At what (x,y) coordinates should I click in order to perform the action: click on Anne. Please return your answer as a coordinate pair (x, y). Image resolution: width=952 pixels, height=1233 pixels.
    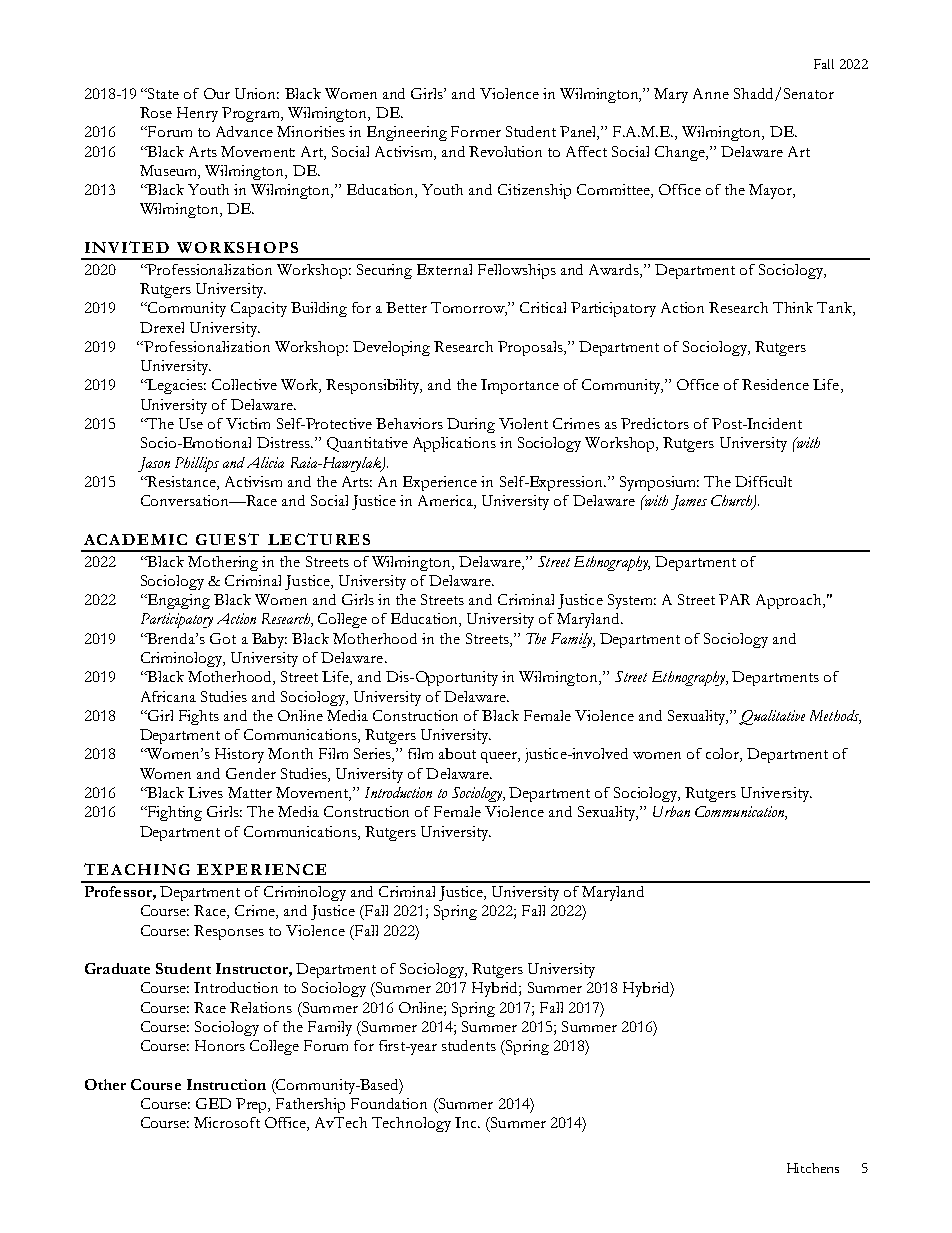
    Looking at the image, I should click on (711, 93).
